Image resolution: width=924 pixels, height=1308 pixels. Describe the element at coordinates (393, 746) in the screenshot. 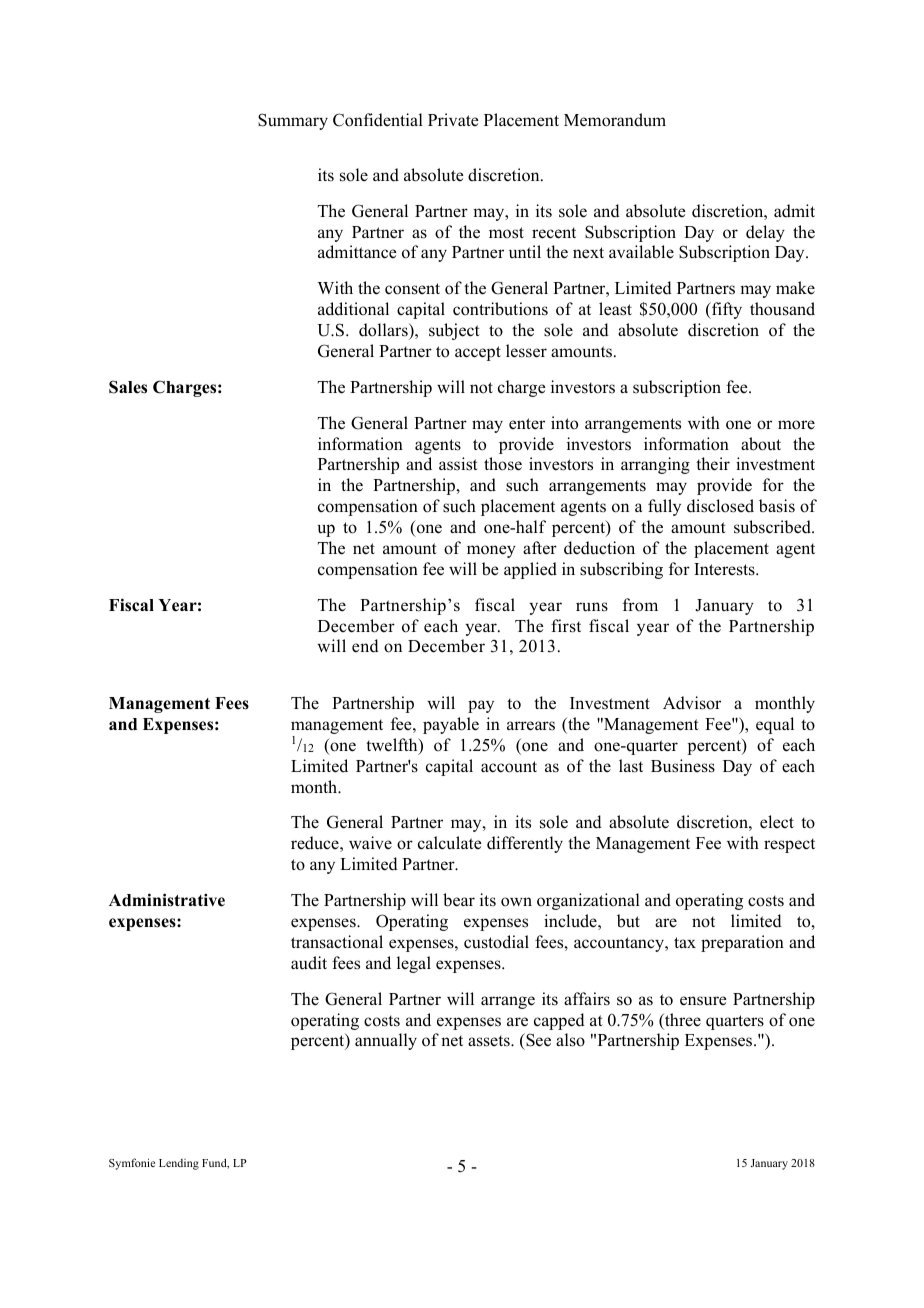

I see `twelfth` at that location.
